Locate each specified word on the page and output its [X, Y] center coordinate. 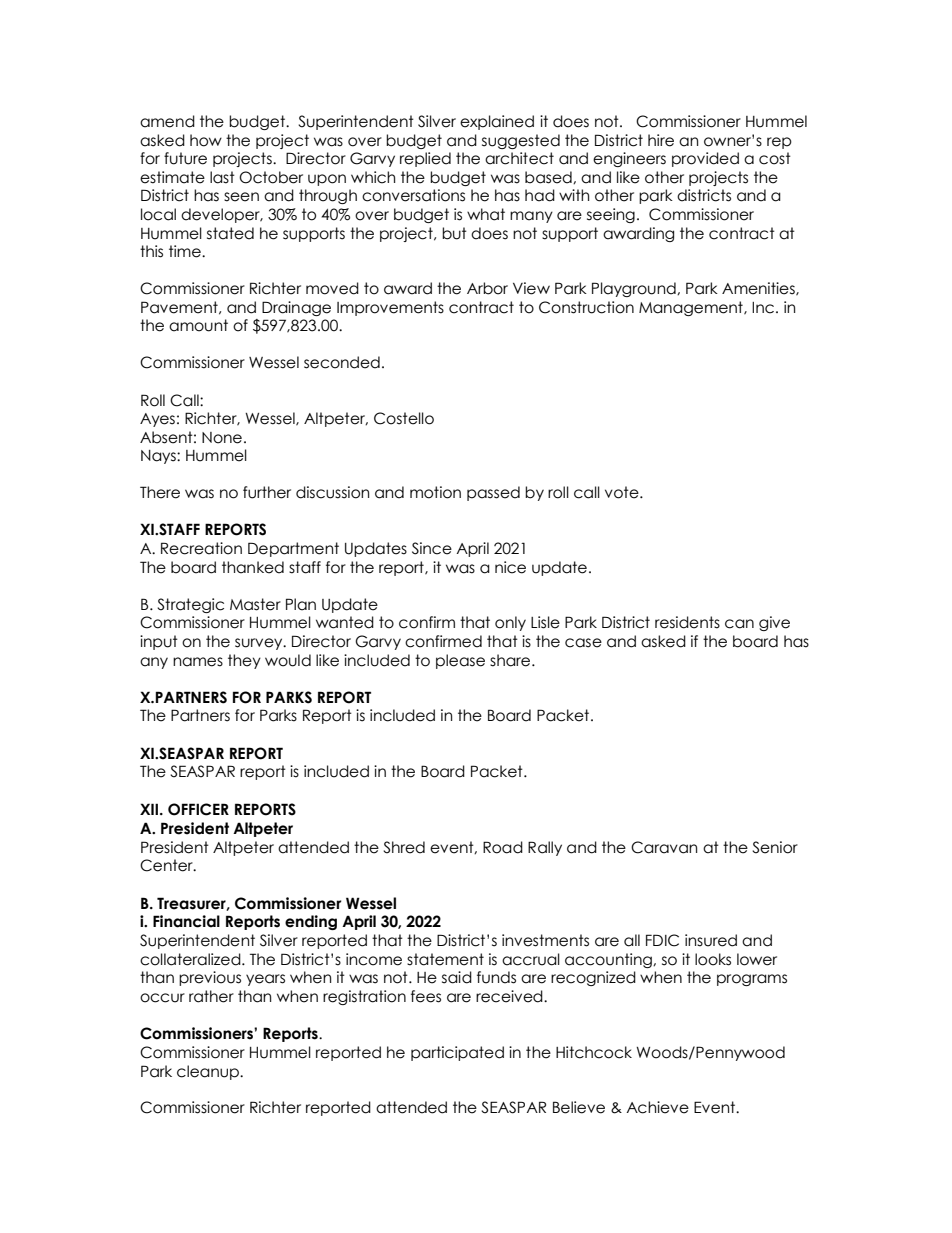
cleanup [209, 1072]
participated [457, 1053]
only [510, 623]
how [206, 140]
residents [687, 622]
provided [705, 159]
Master [255, 604]
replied [425, 159]
